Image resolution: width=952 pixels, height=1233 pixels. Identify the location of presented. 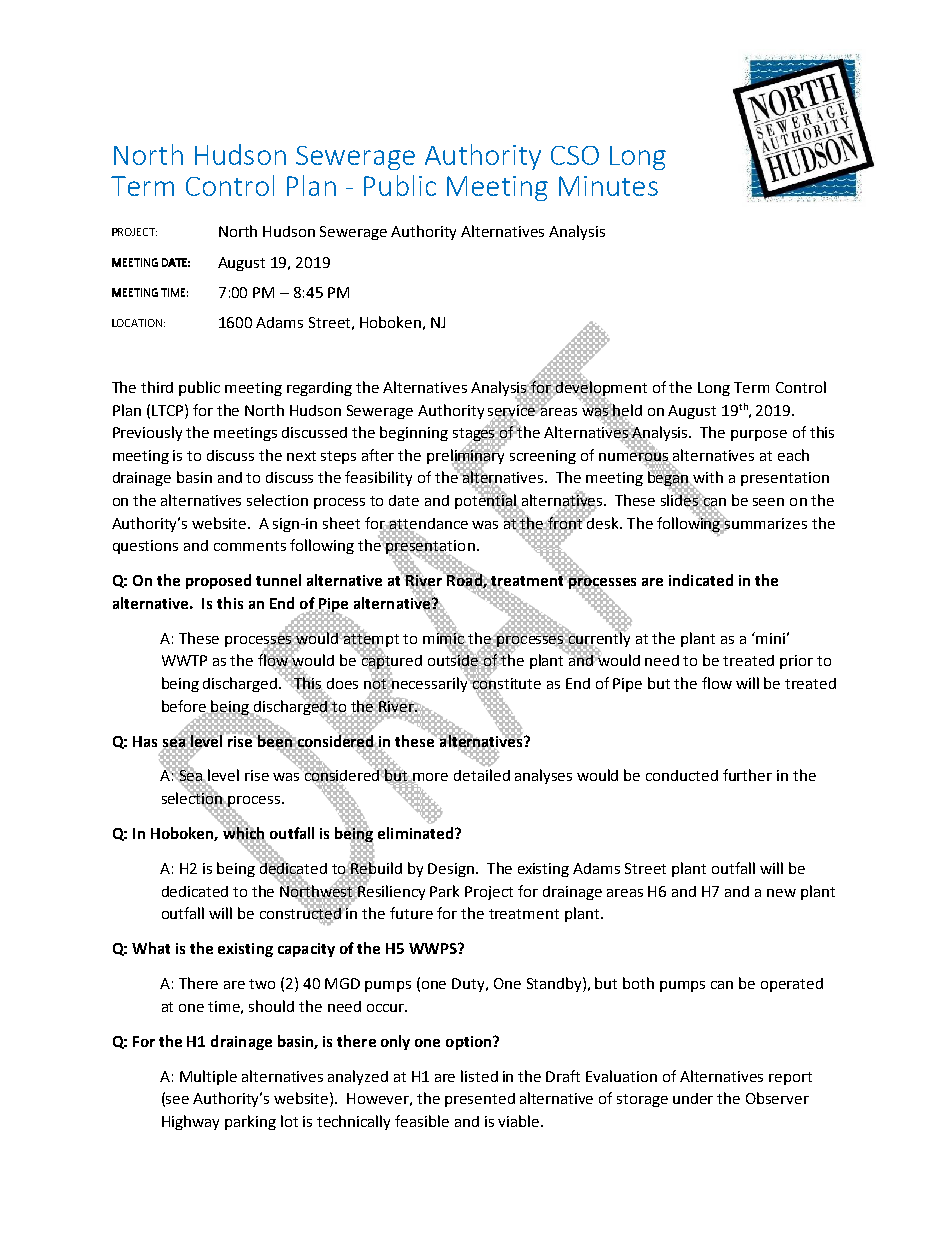
(480, 1100).
